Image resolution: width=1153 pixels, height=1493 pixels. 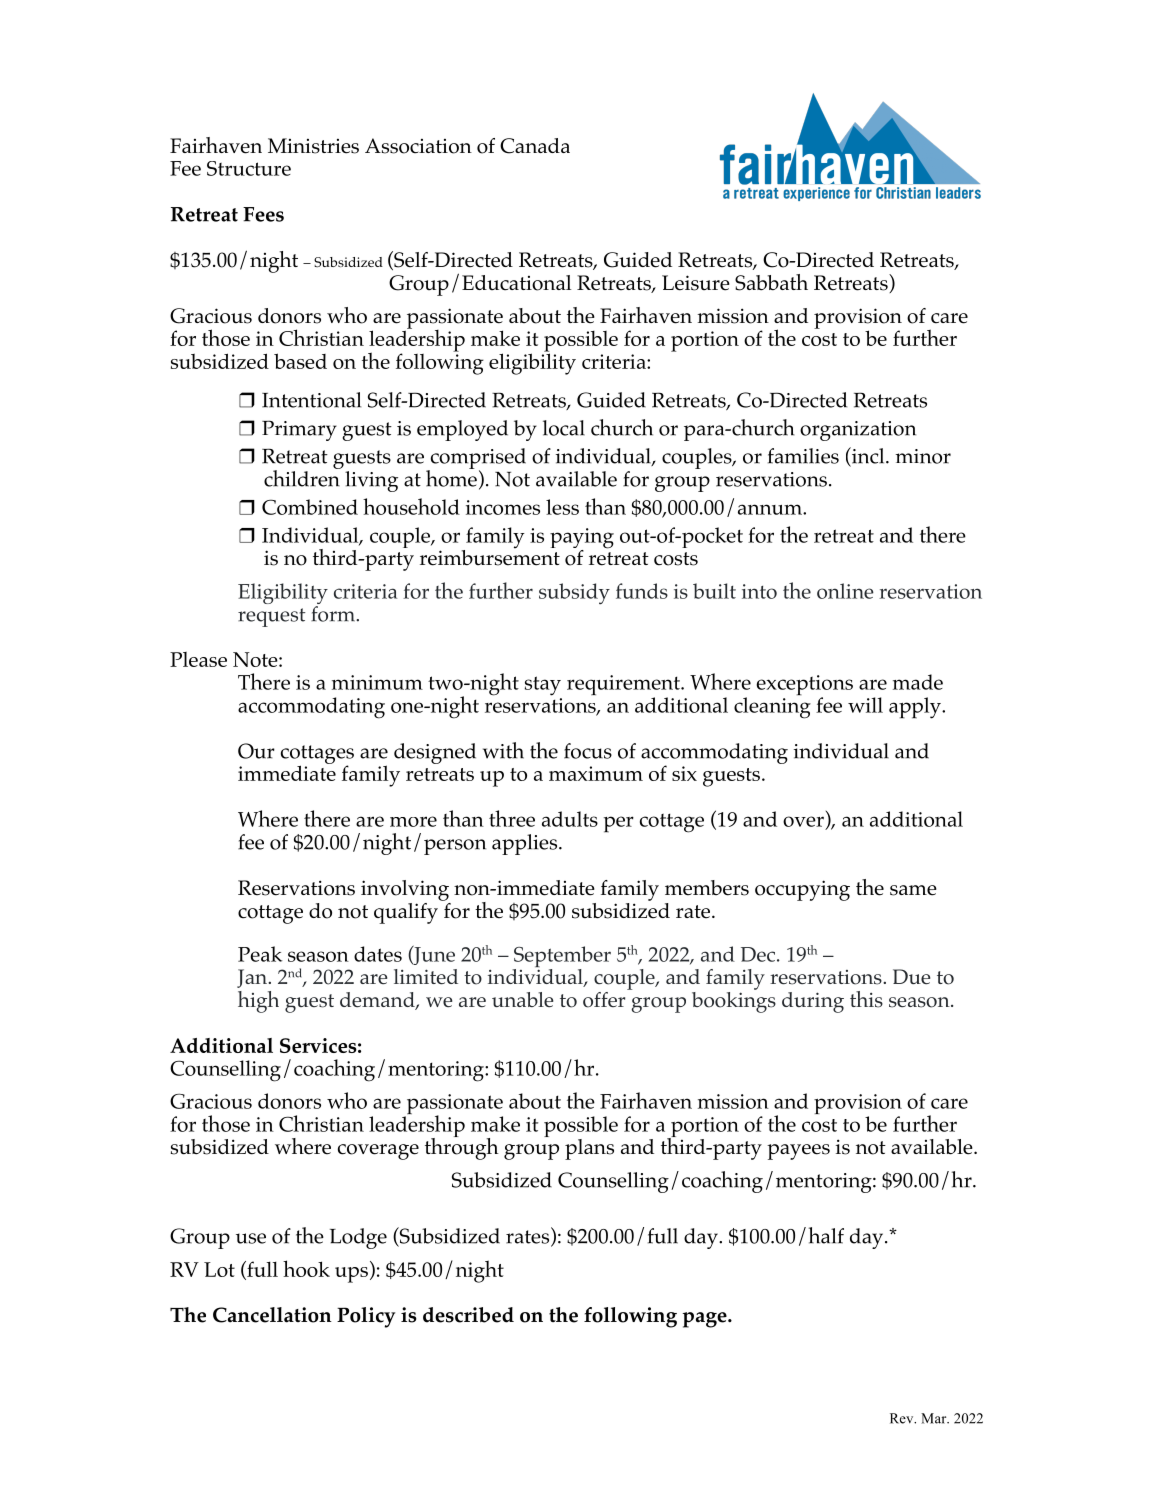 What do you see at coordinates (272, 1315) in the screenshot?
I see `Cancellation` at bounding box center [272, 1315].
